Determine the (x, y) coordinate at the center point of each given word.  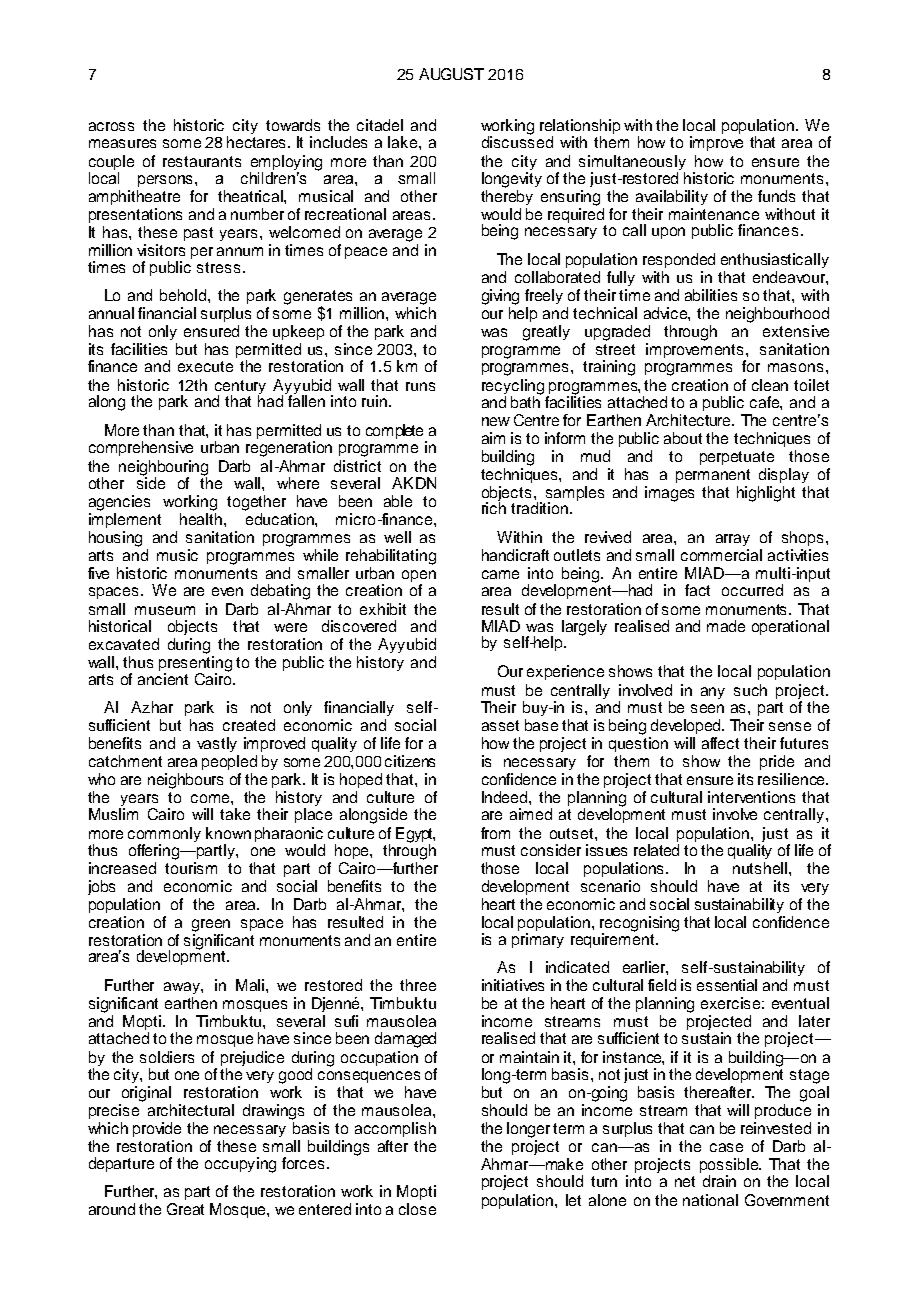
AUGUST (451, 74)
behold (184, 295)
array (733, 540)
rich (494, 507)
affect (720, 743)
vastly (217, 744)
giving (500, 297)
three (418, 985)
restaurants (202, 161)
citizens (410, 761)
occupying (240, 1165)
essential (727, 985)
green (211, 925)
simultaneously (632, 164)
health (202, 519)
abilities (711, 295)
